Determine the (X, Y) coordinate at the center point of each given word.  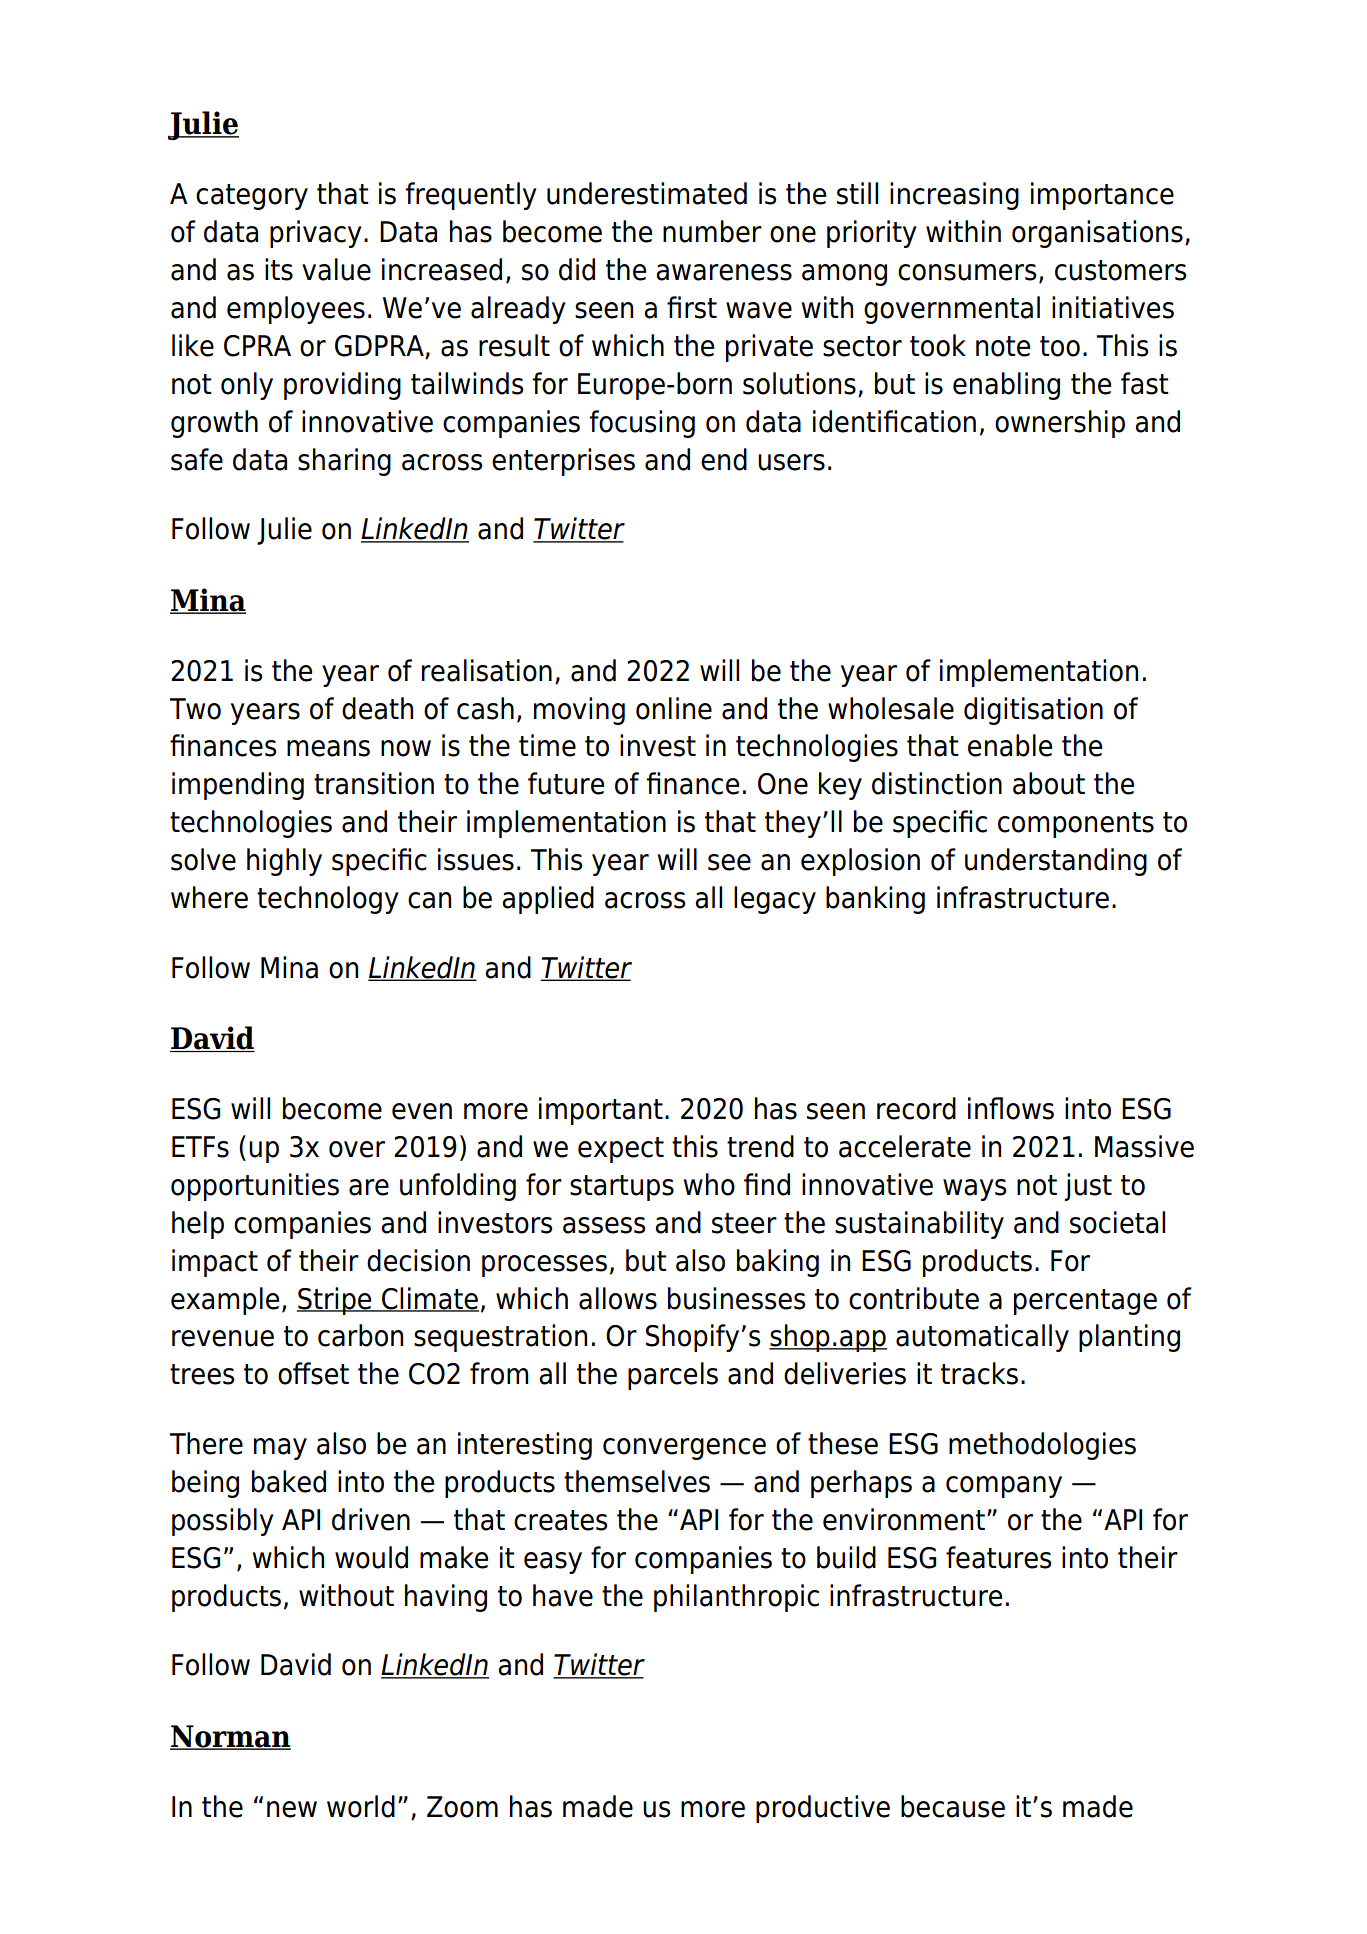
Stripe (335, 1301)
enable (1010, 745)
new (292, 1809)
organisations (1097, 234)
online (674, 708)
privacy (315, 234)
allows (618, 1298)
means (328, 748)
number (712, 231)
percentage (1085, 1302)
